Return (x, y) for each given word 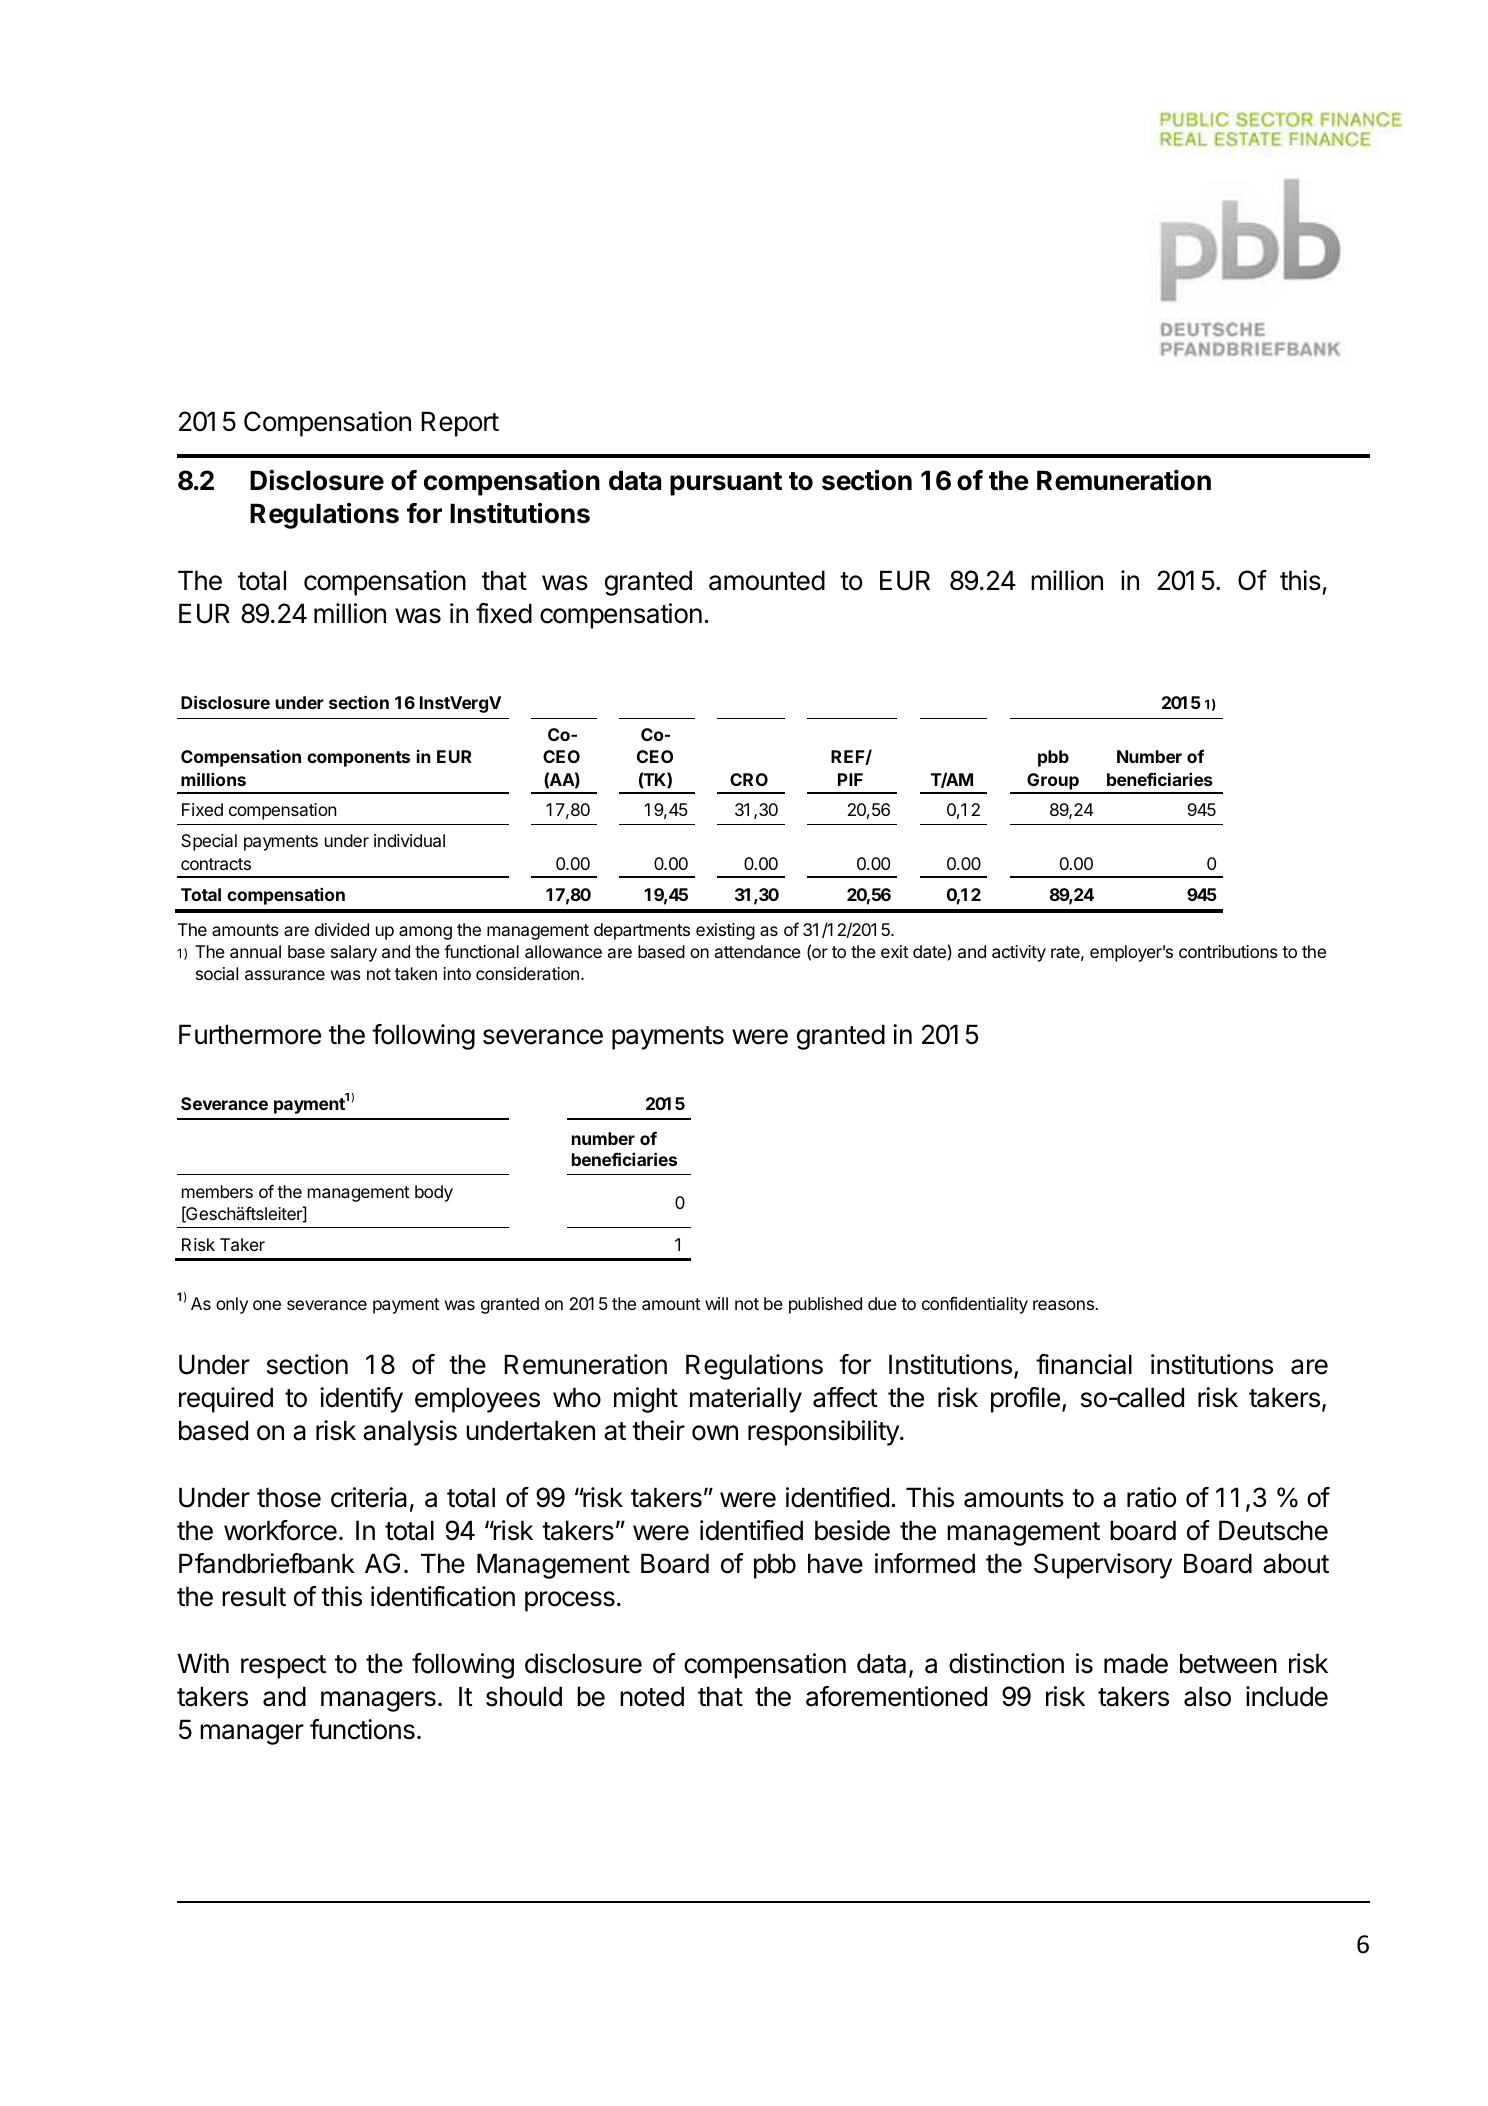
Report (460, 424)
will (716, 1303)
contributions (1228, 951)
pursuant (726, 484)
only (232, 1305)
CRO (749, 779)
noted (652, 1696)
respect (283, 1667)
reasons (1064, 1305)
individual (409, 840)
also (1207, 1696)
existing (725, 931)
